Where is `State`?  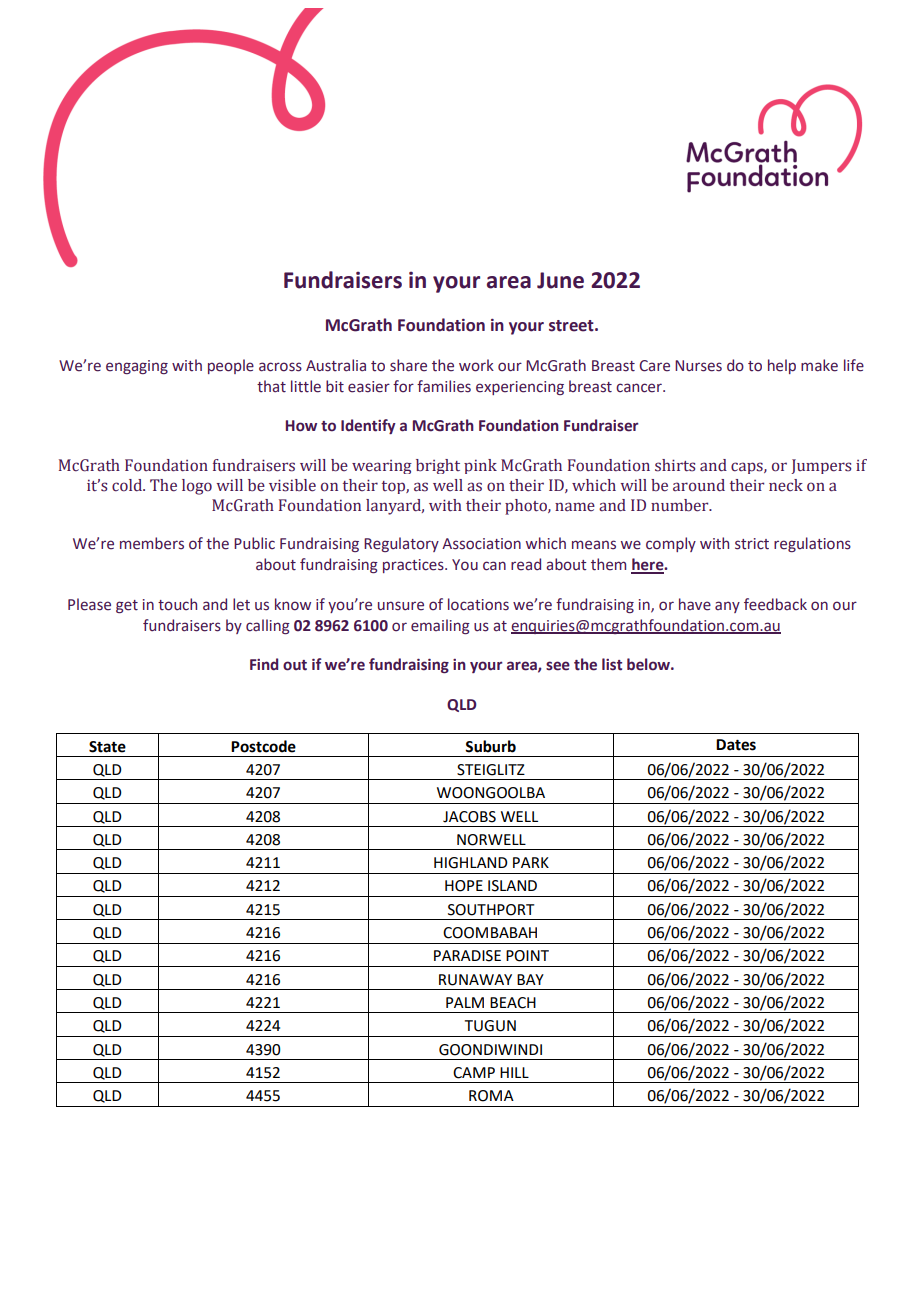
State is located at coordinates (107, 747).
